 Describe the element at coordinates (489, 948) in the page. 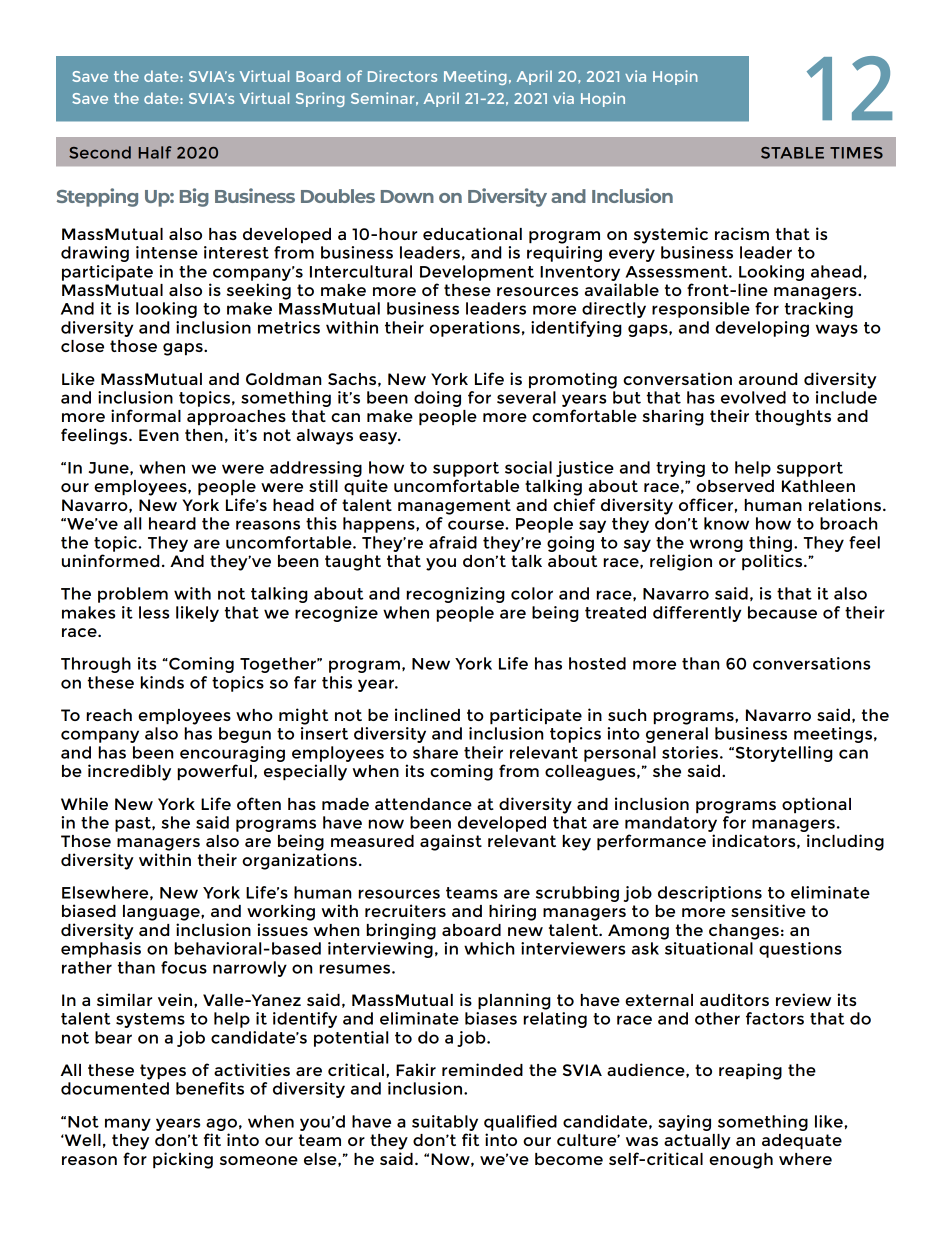

I see `which` at that location.
